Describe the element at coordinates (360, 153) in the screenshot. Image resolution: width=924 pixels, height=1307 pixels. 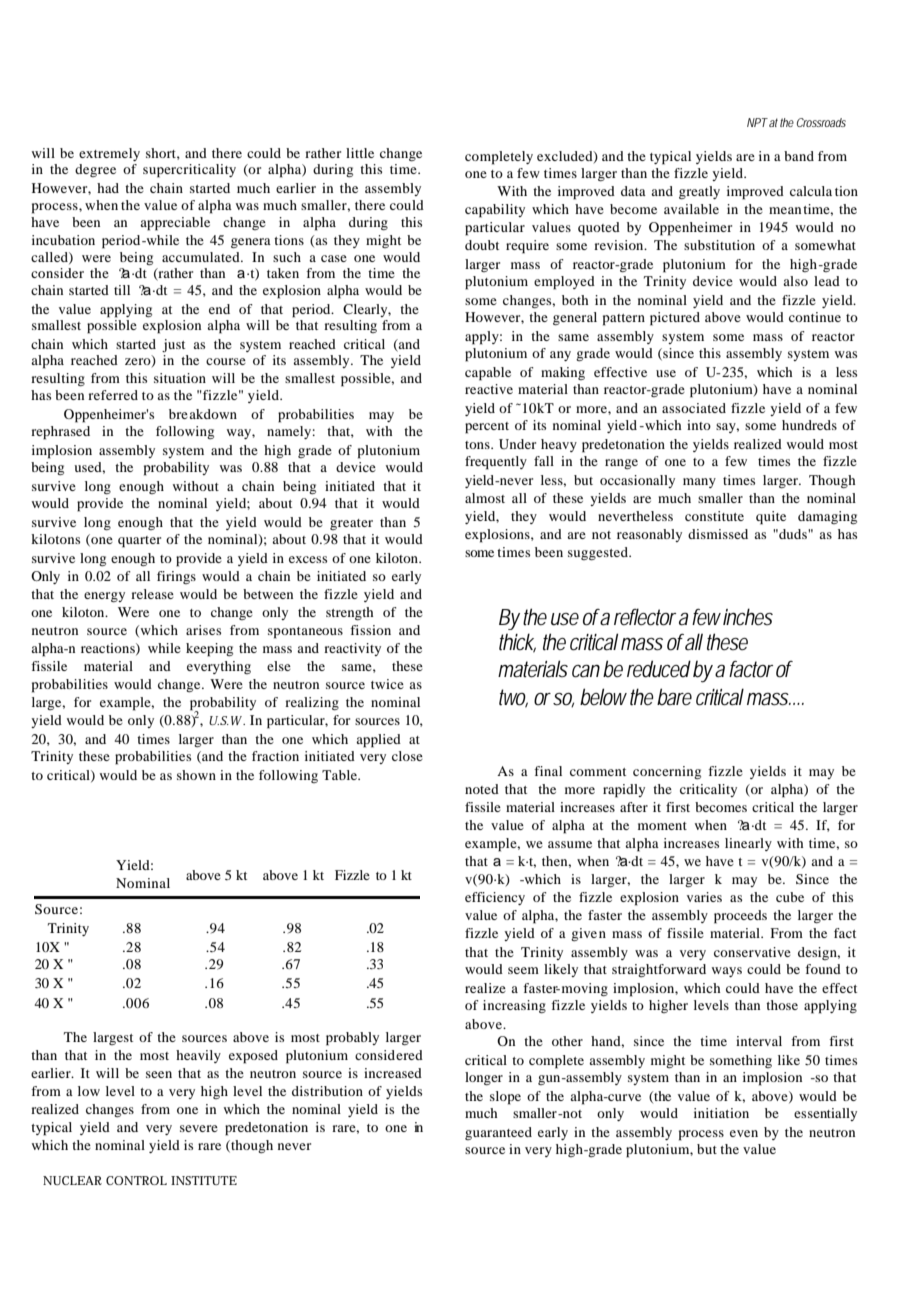
I see `little` at that location.
